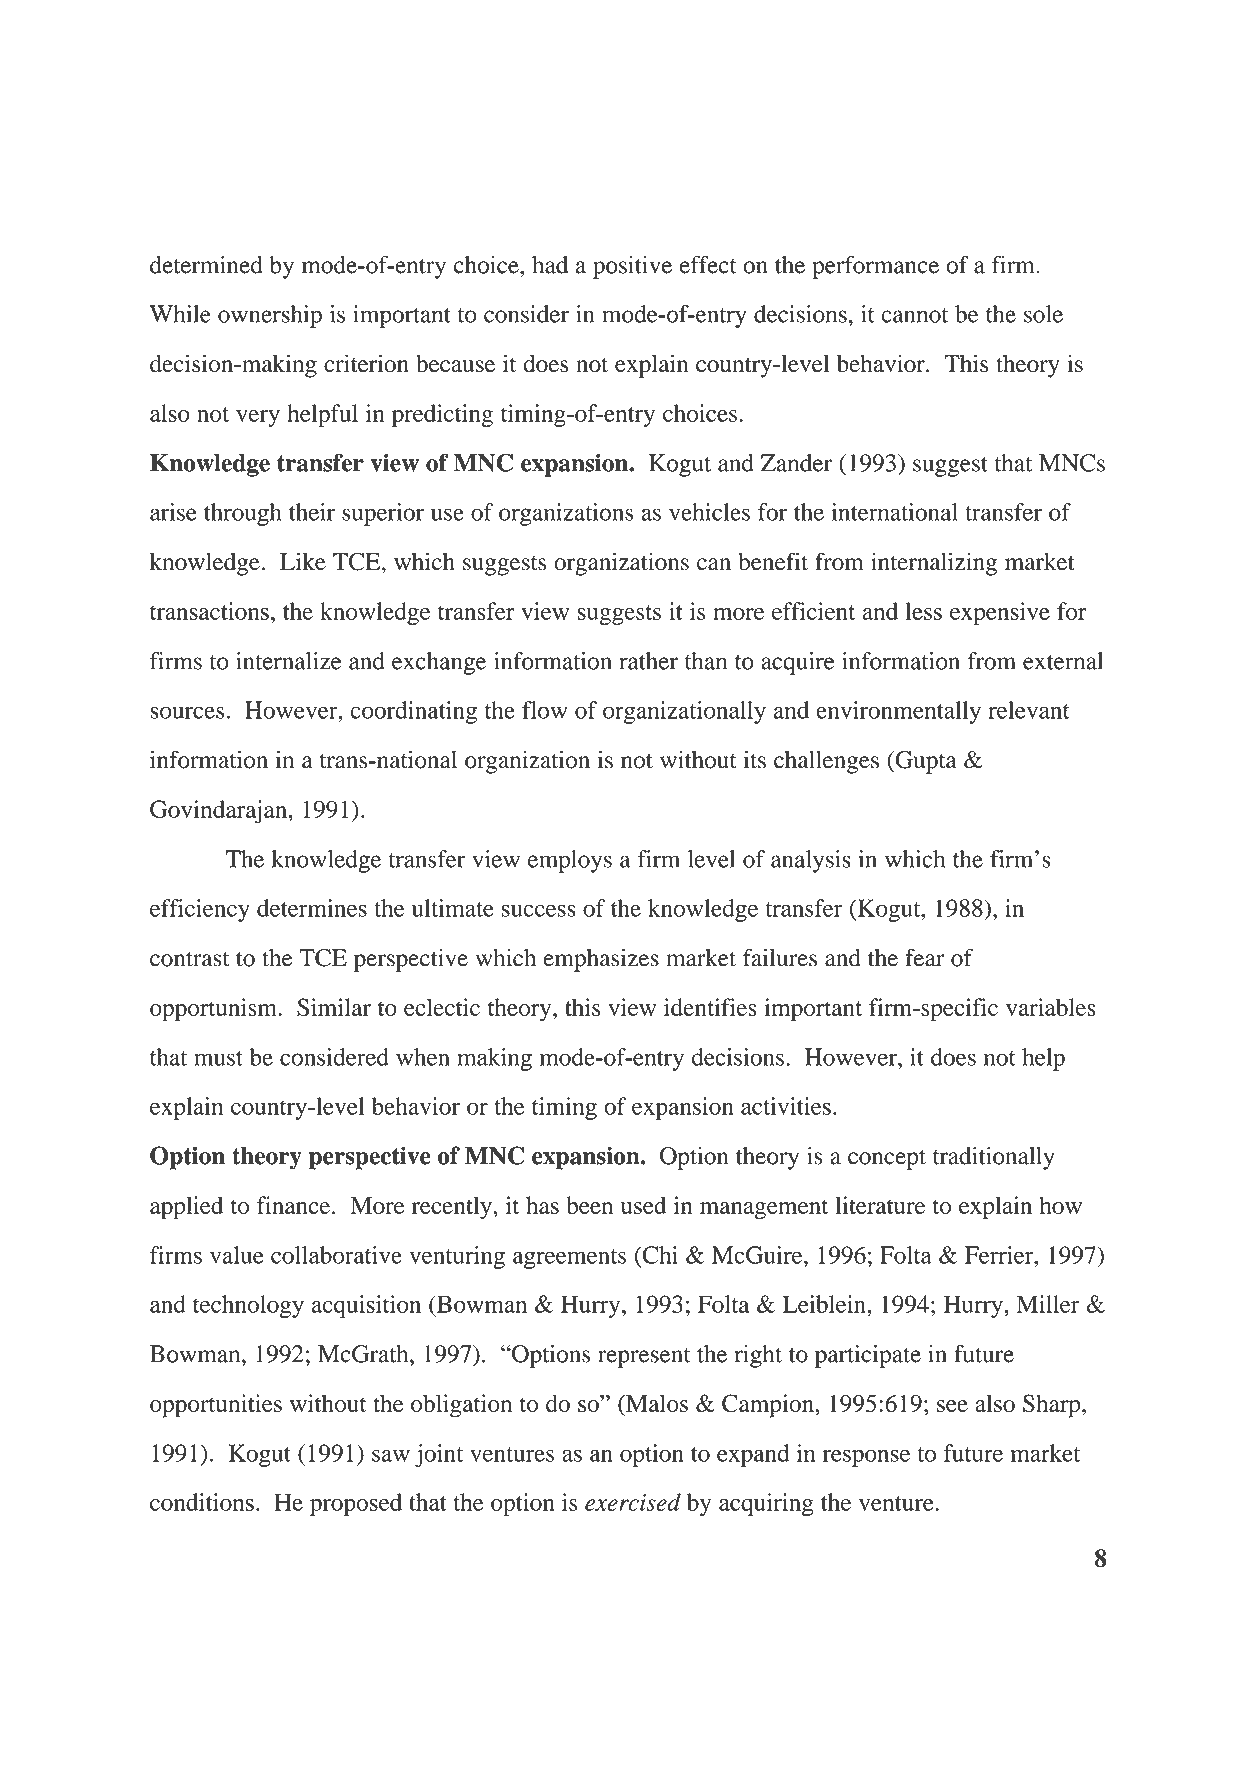 This image has width=1256, height=1777. I want to click on used, so click(643, 1205).
